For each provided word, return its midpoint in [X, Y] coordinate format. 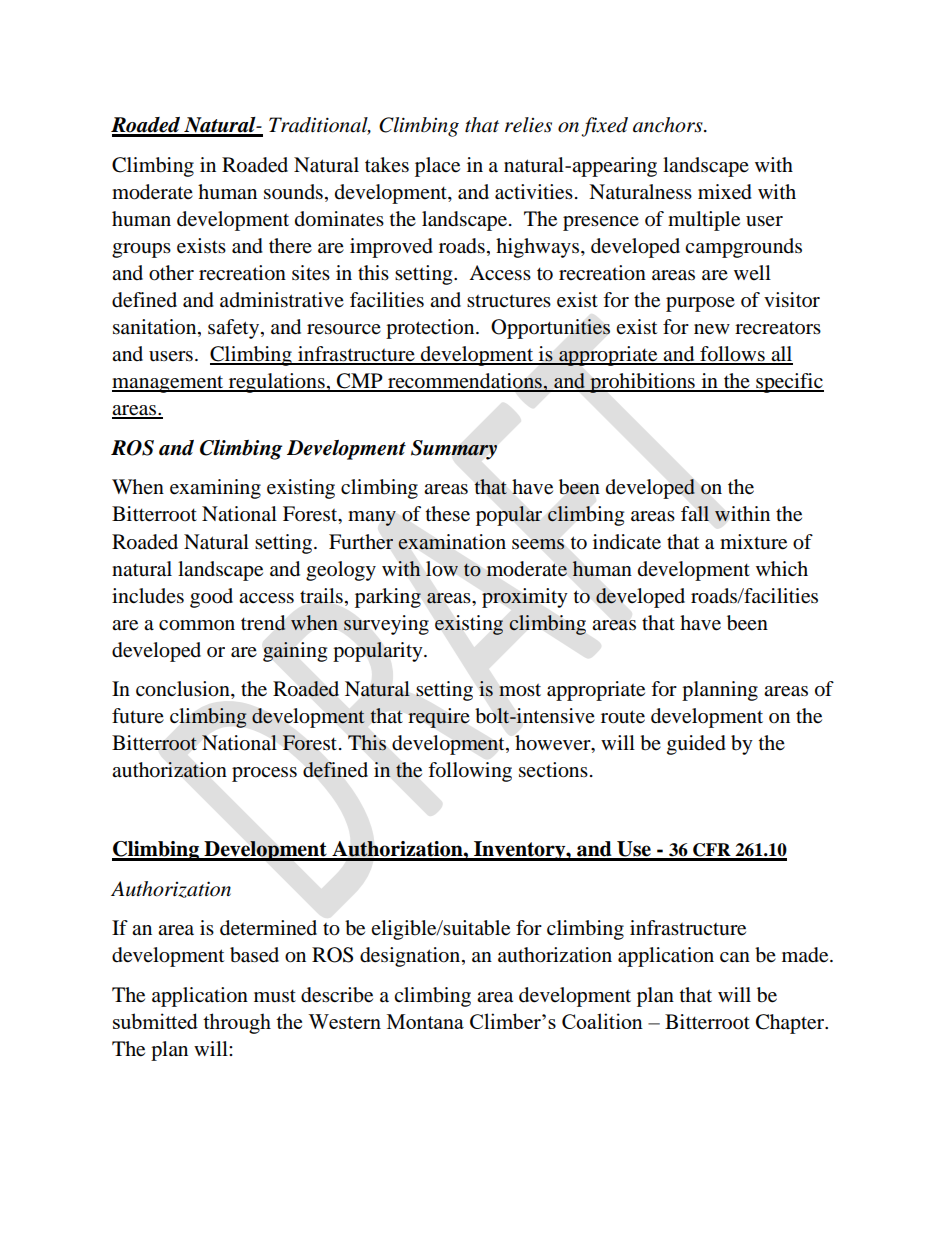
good [211, 598]
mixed [725, 192]
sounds [293, 192]
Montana [425, 1021]
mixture [753, 542]
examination [452, 542]
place [437, 167]
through [237, 1023]
